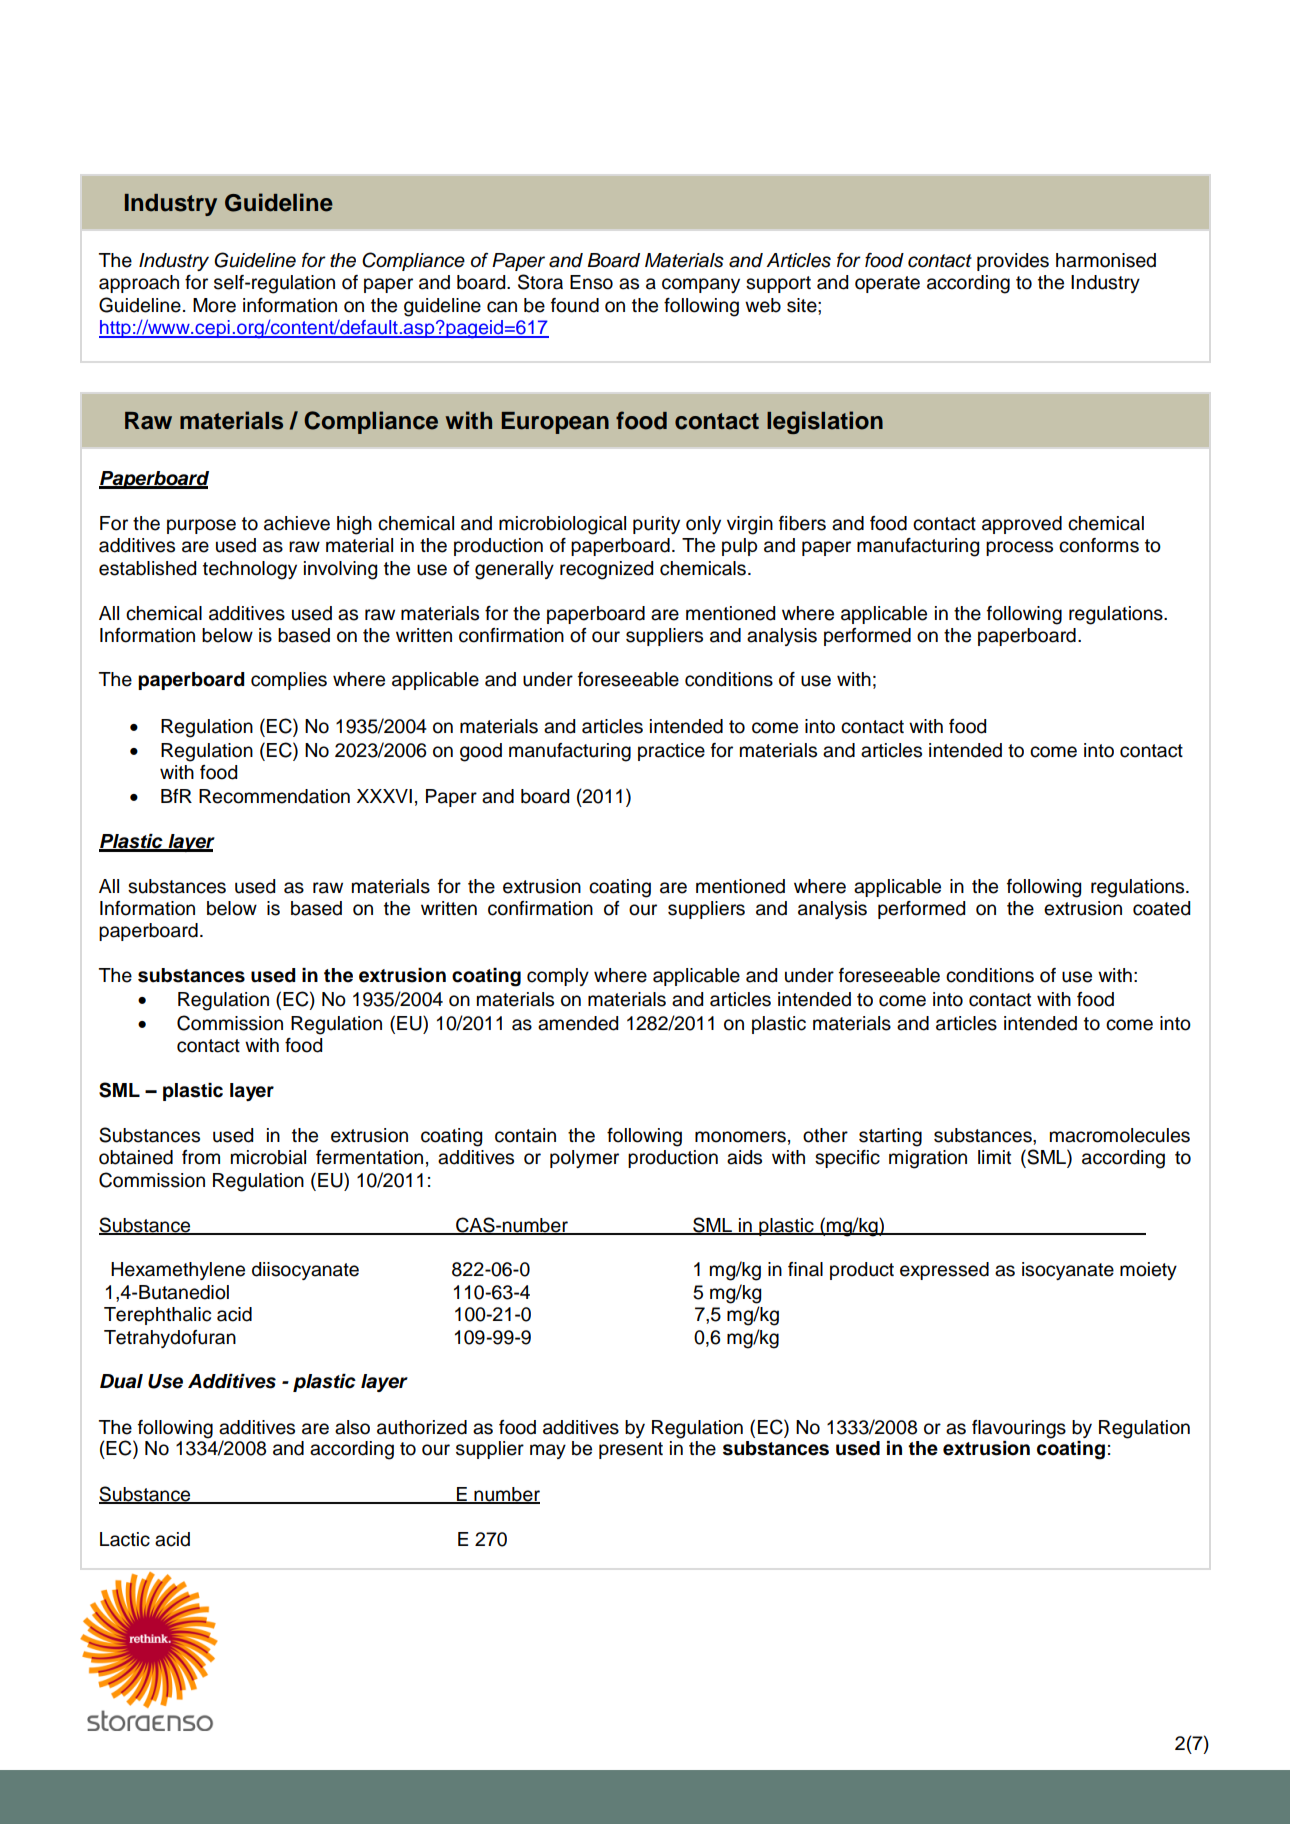 The height and width of the document is (1824, 1290). What do you see at coordinates (250, 570) in the document?
I see `technology` at bounding box center [250, 570].
